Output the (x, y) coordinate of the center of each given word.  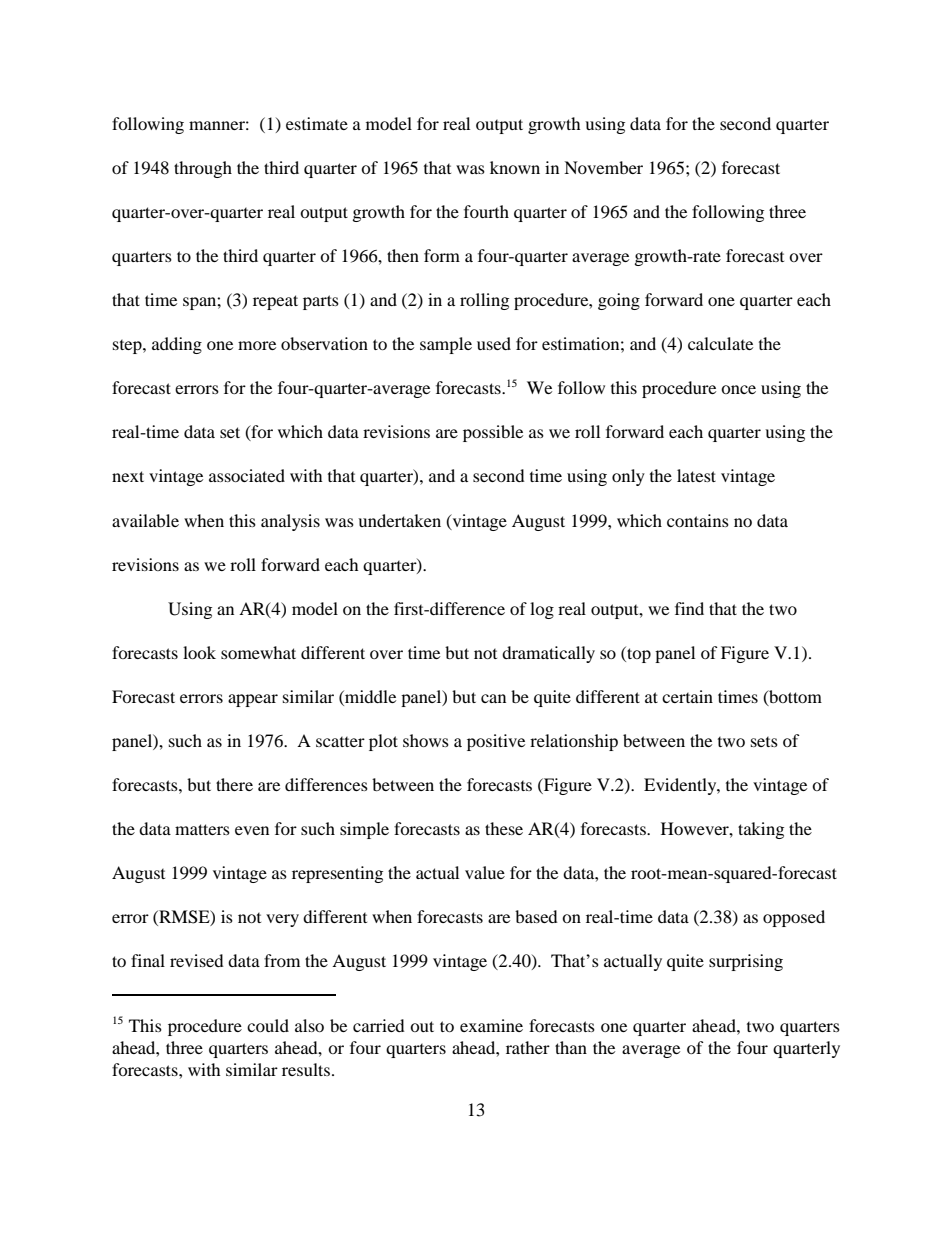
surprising (746, 962)
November (603, 167)
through (203, 169)
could (268, 1025)
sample (446, 345)
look (199, 652)
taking (761, 830)
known (515, 167)
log (542, 610)
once (738, 389)
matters (202, 829)
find (689, 608)
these (504, 828)
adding (177, 345)
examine (491, 1025)
